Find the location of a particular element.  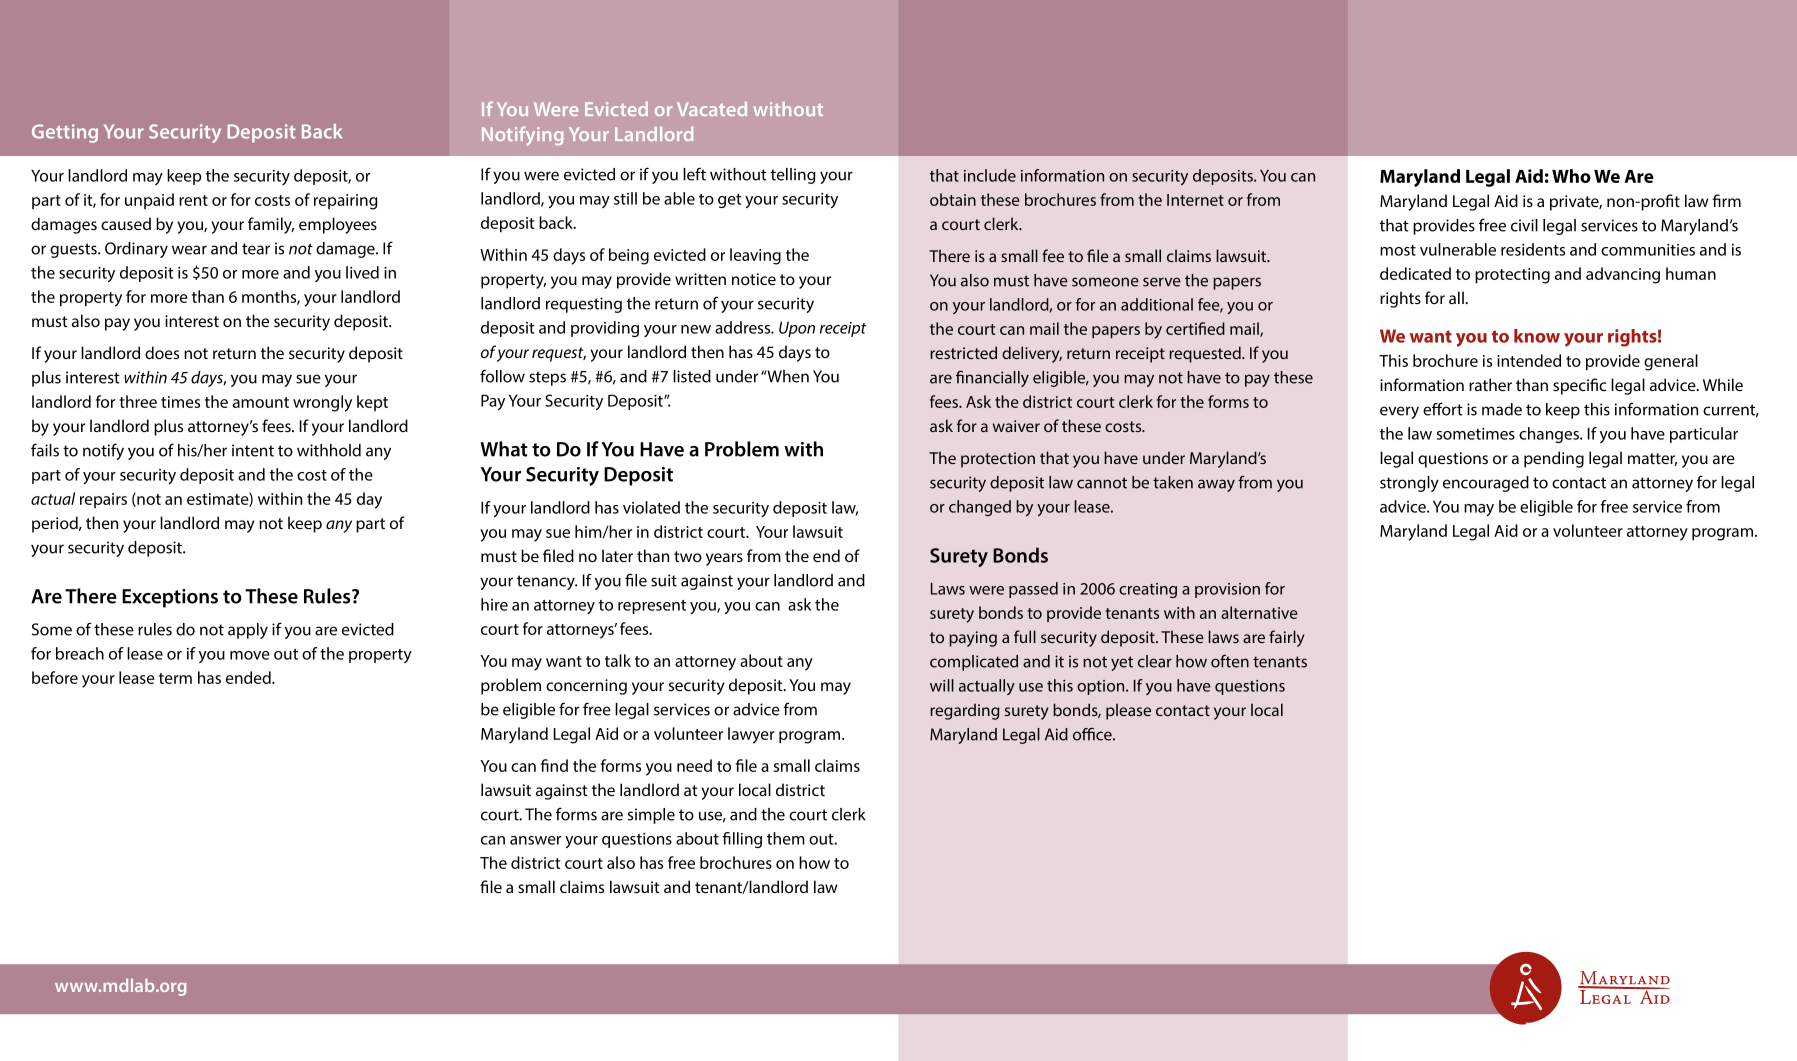

answer is located at coordinates (535, 840).
